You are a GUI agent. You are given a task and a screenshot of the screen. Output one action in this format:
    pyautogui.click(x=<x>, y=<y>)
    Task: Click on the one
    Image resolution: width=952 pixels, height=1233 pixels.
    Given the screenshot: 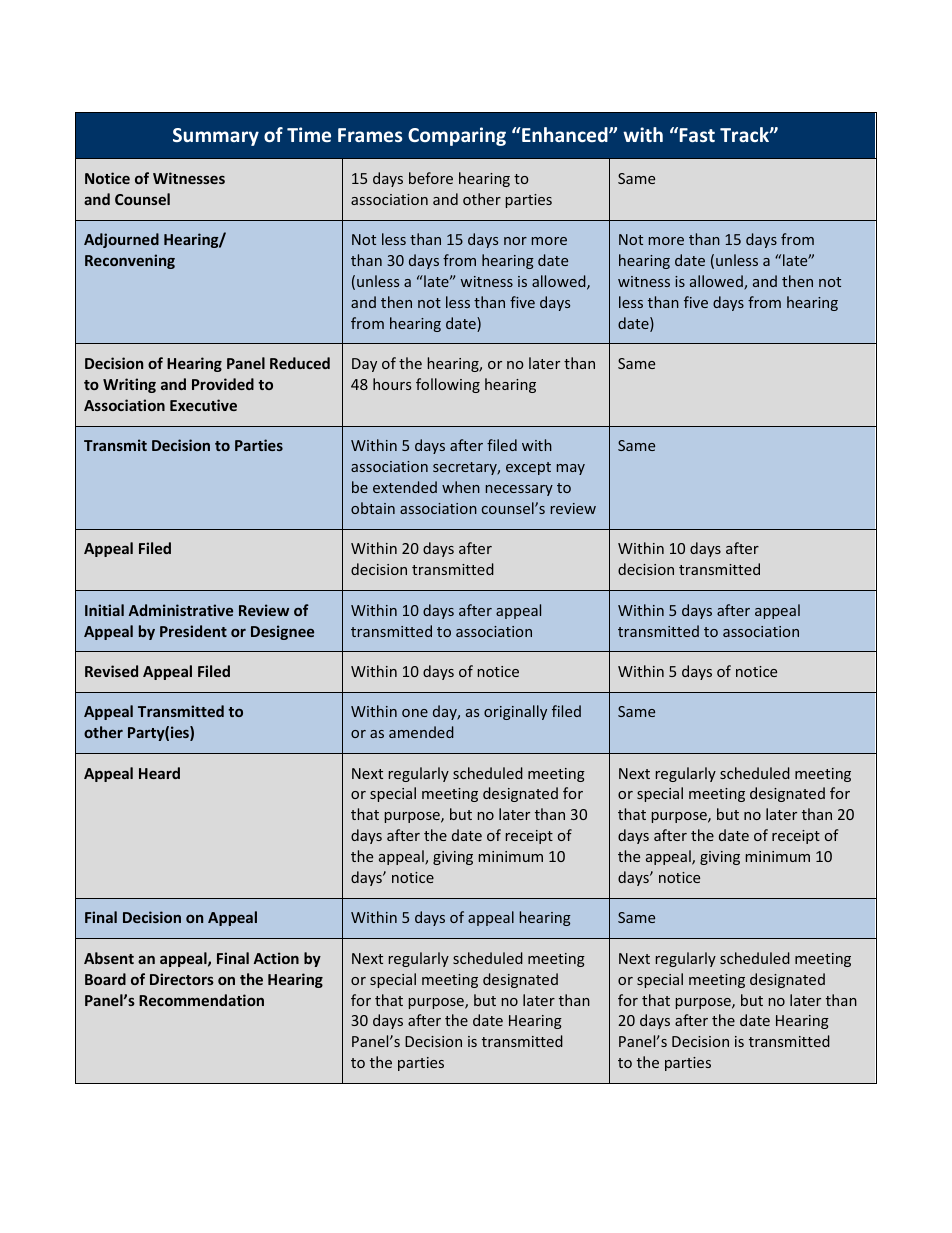 What is the action you would take?
    pyautogui.click(x=415, y=713)
